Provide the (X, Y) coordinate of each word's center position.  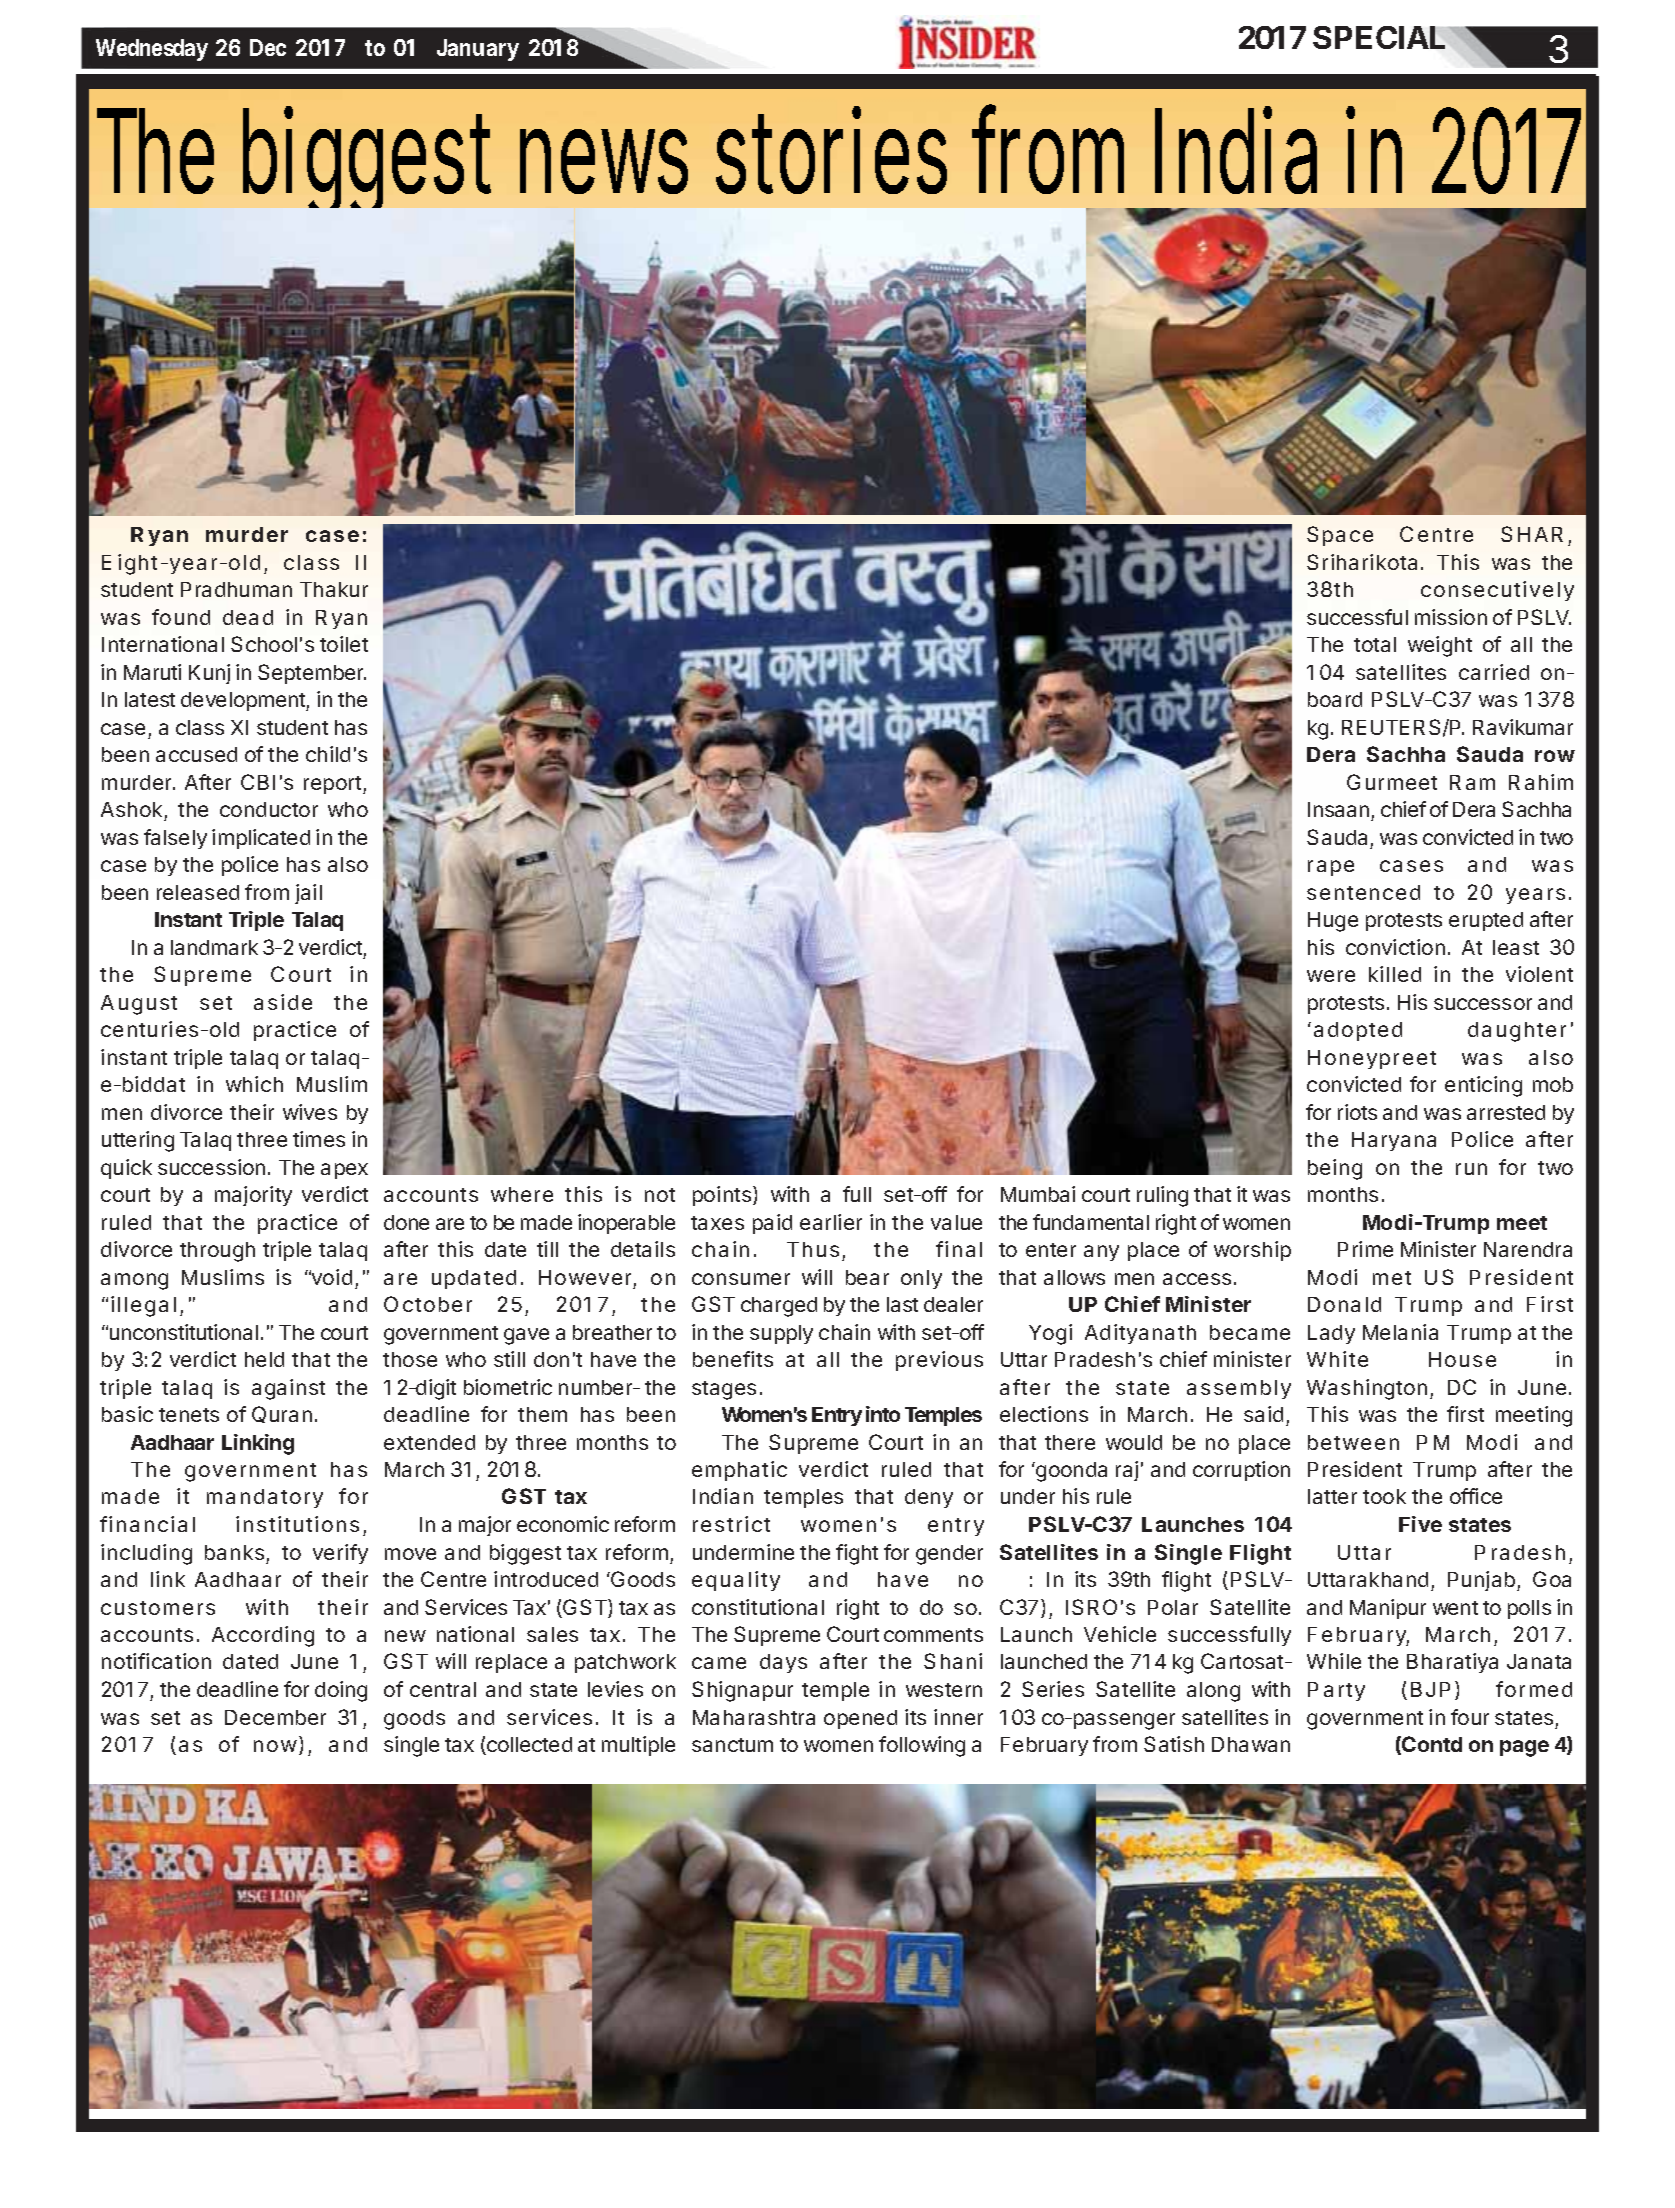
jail (308, 894)
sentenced (1363, 892)
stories (831, 151)
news (604, 161)
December (275, 1717)
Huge (1333, 922)
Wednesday (152, 50)
